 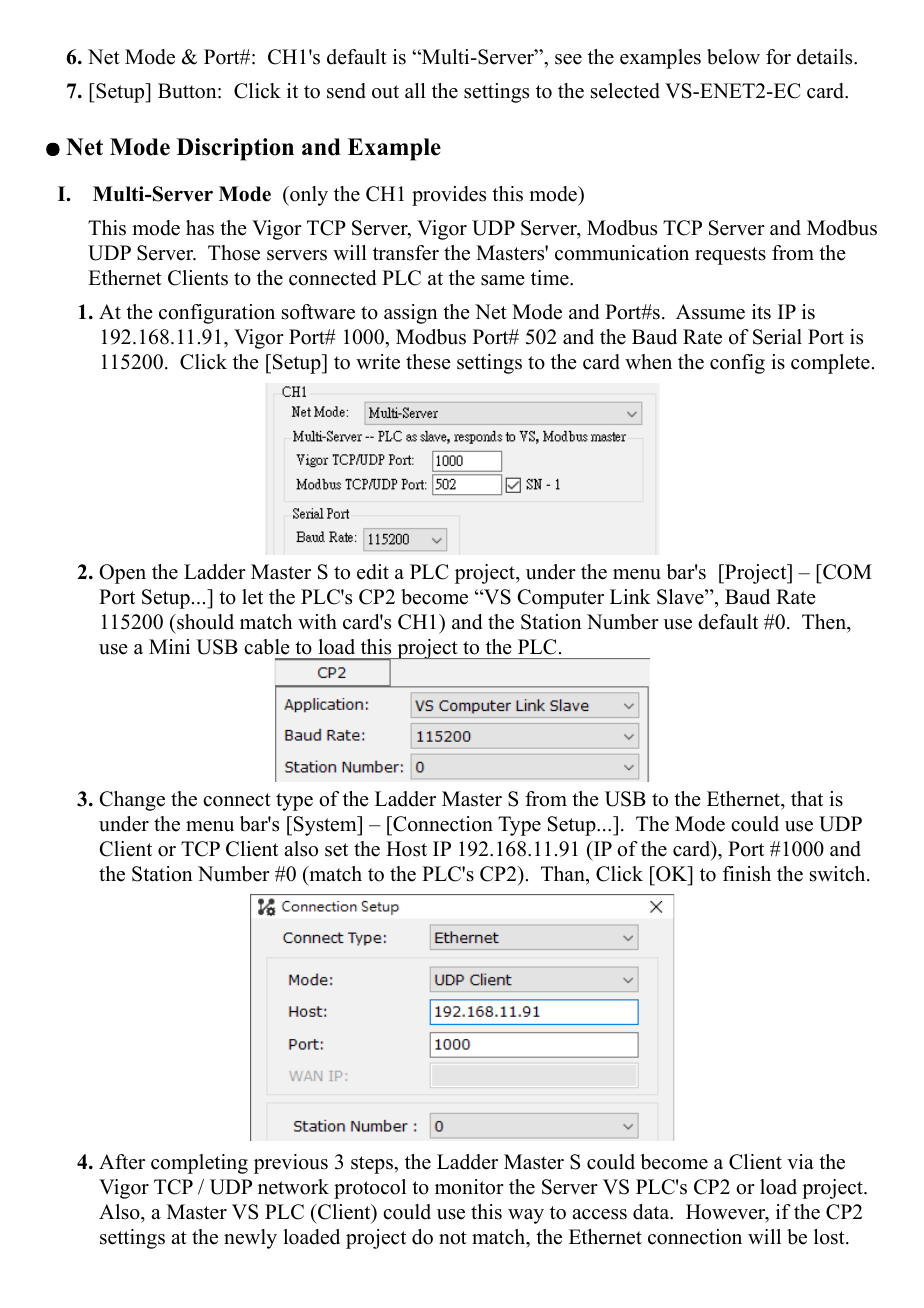 I want to click on finish, so click(x=747, y=874).
